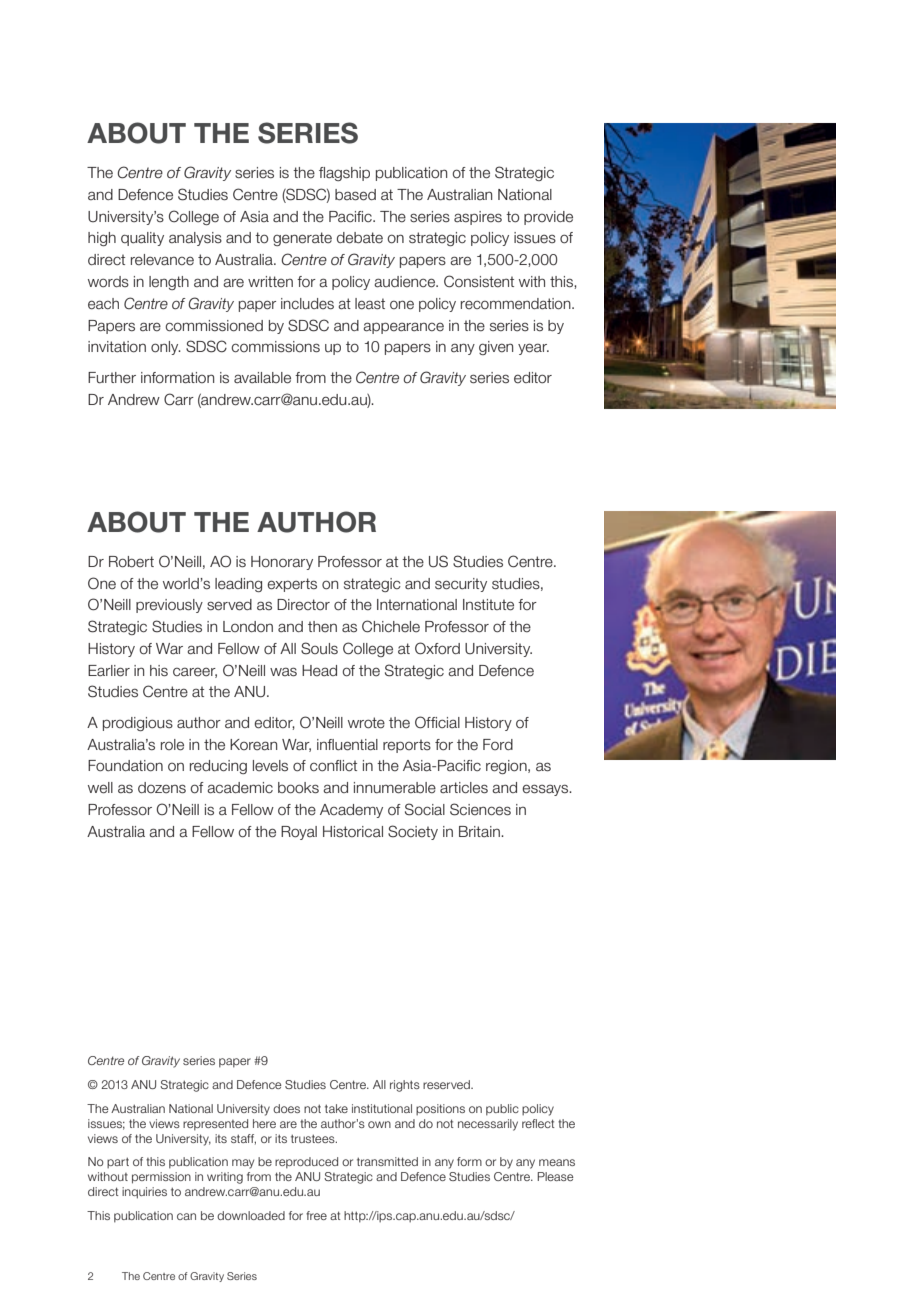  I want to click on permission, so click(161, 1178).
